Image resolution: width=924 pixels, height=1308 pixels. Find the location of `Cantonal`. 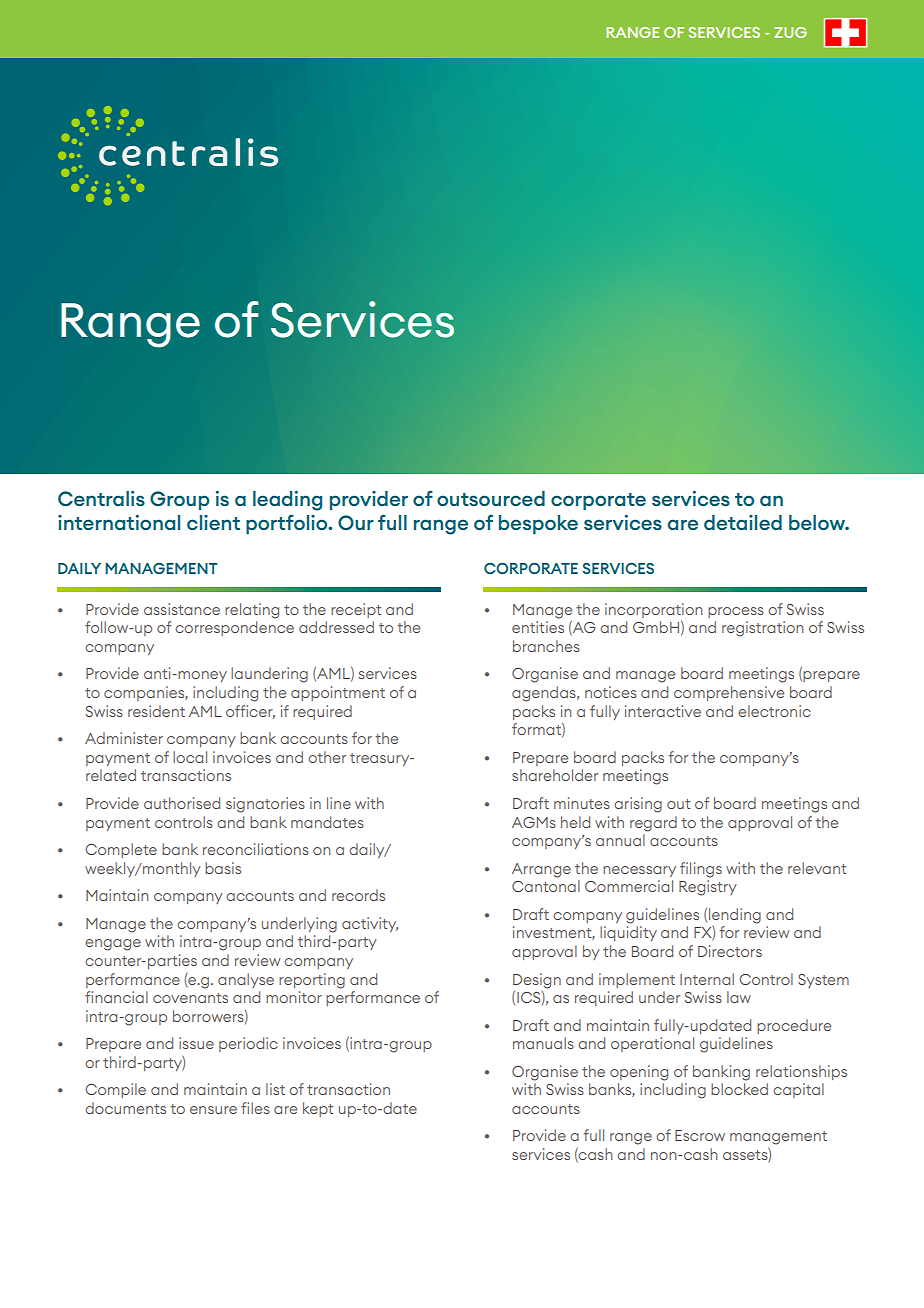

Cantonal is located at coordinates (546, 886).
